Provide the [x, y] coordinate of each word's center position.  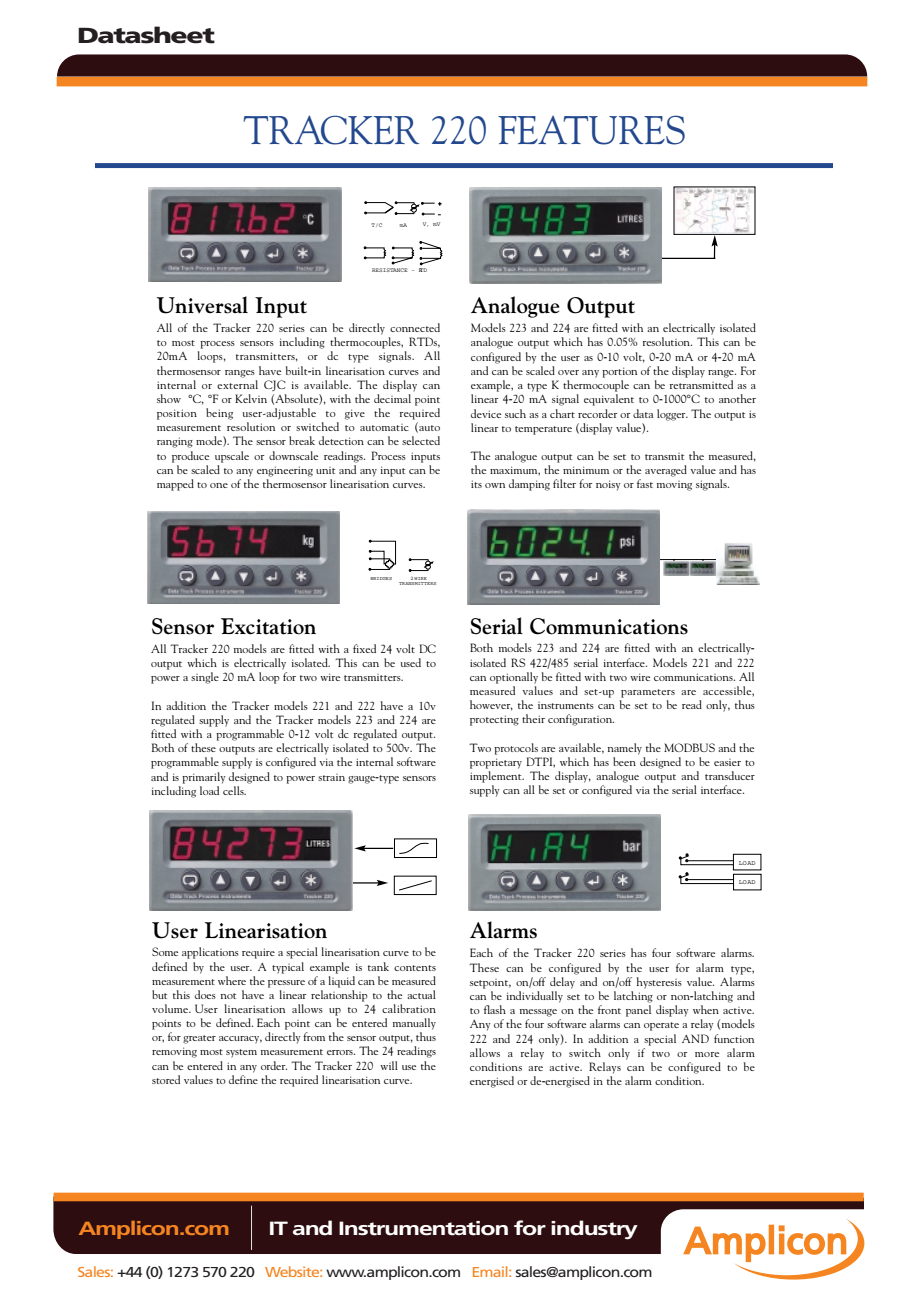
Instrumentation [423, 1228]
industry [594, 1230]
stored [166, 1079]
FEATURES [591, 130]
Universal [202, 305]
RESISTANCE [390, 270]
